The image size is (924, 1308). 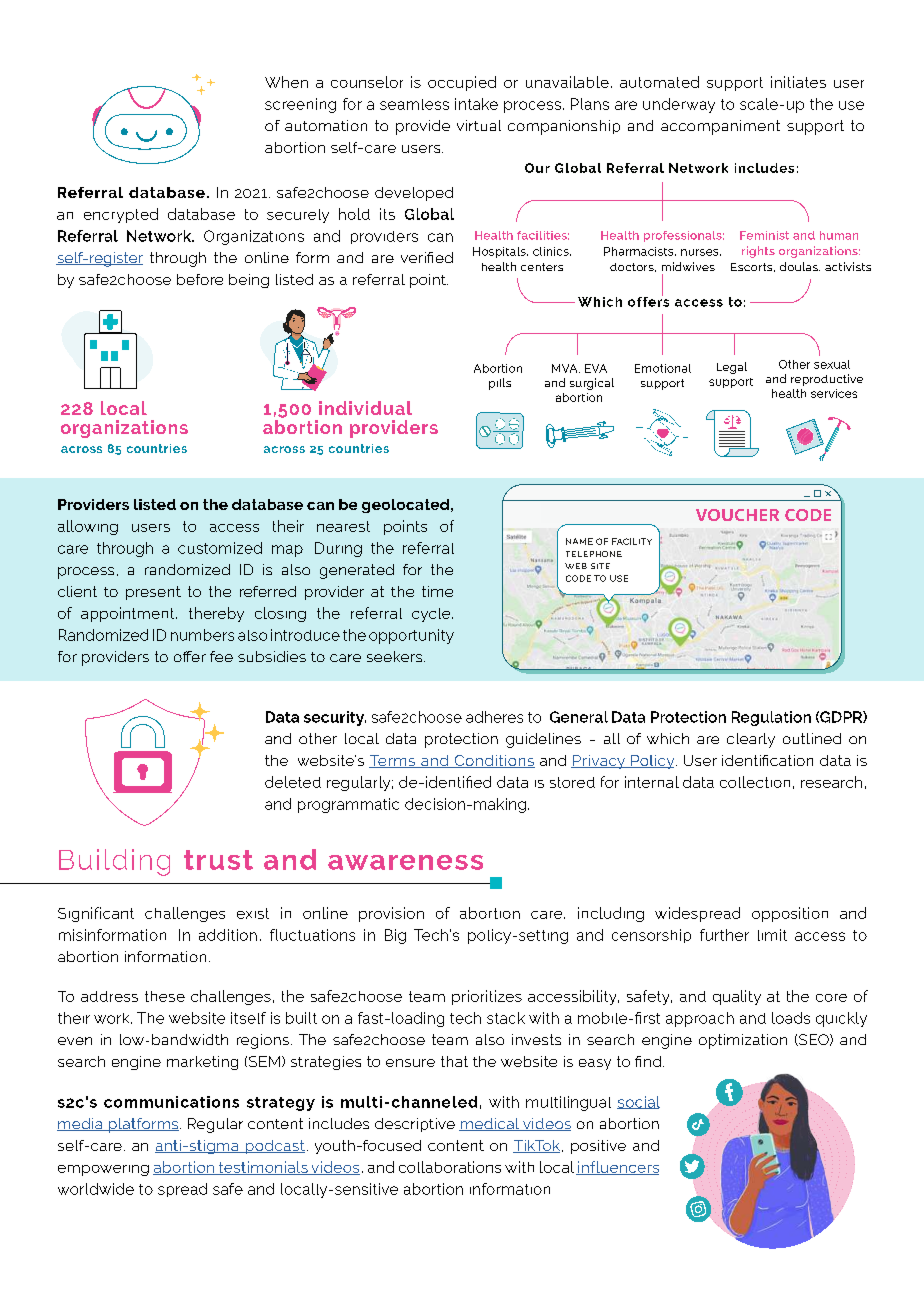 What do you see at coordinates (720, 127) in the screenshot?
I see `accompaniment` at bounding box center [720, 127].
